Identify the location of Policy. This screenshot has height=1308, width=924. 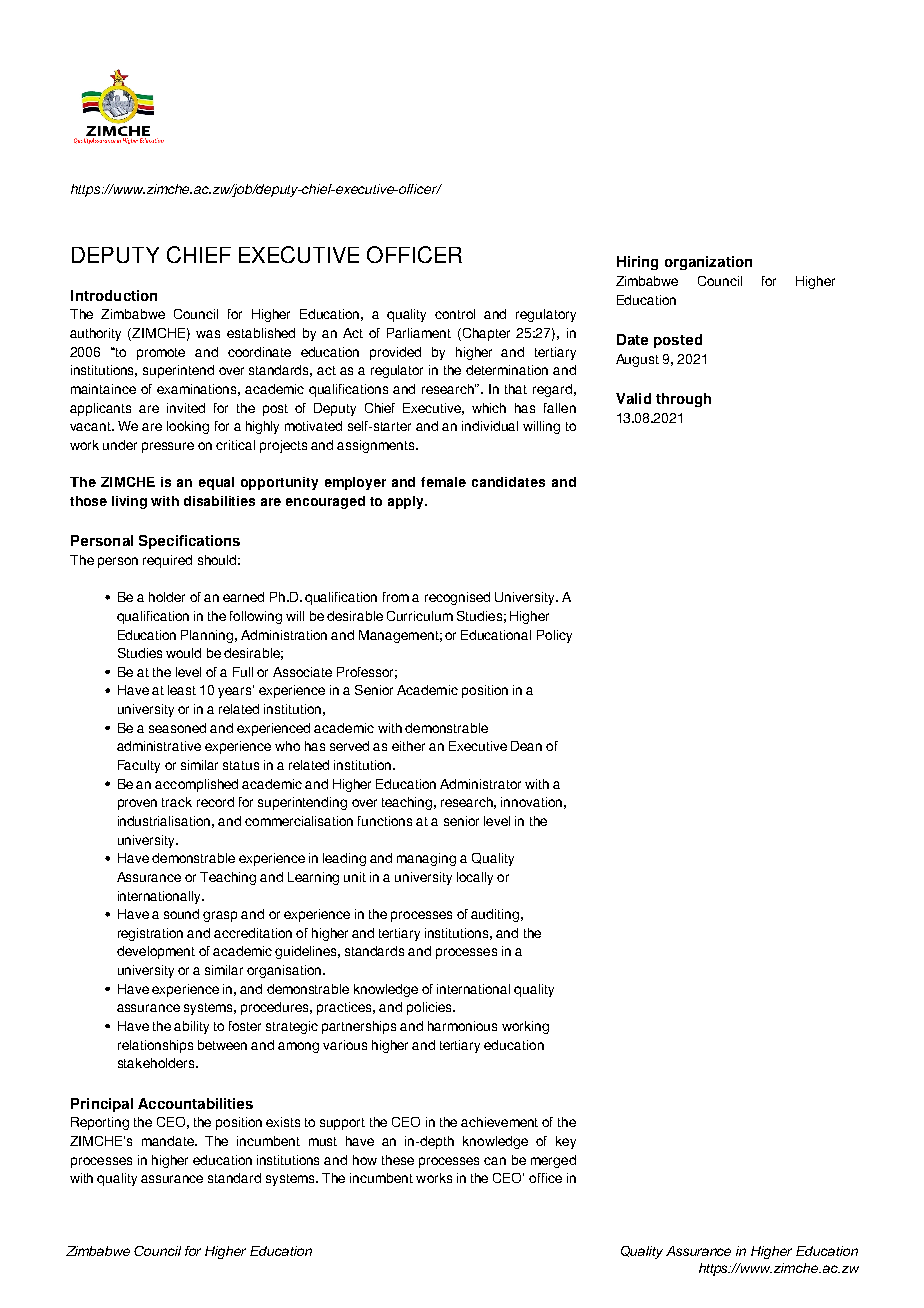
(554, 636).
